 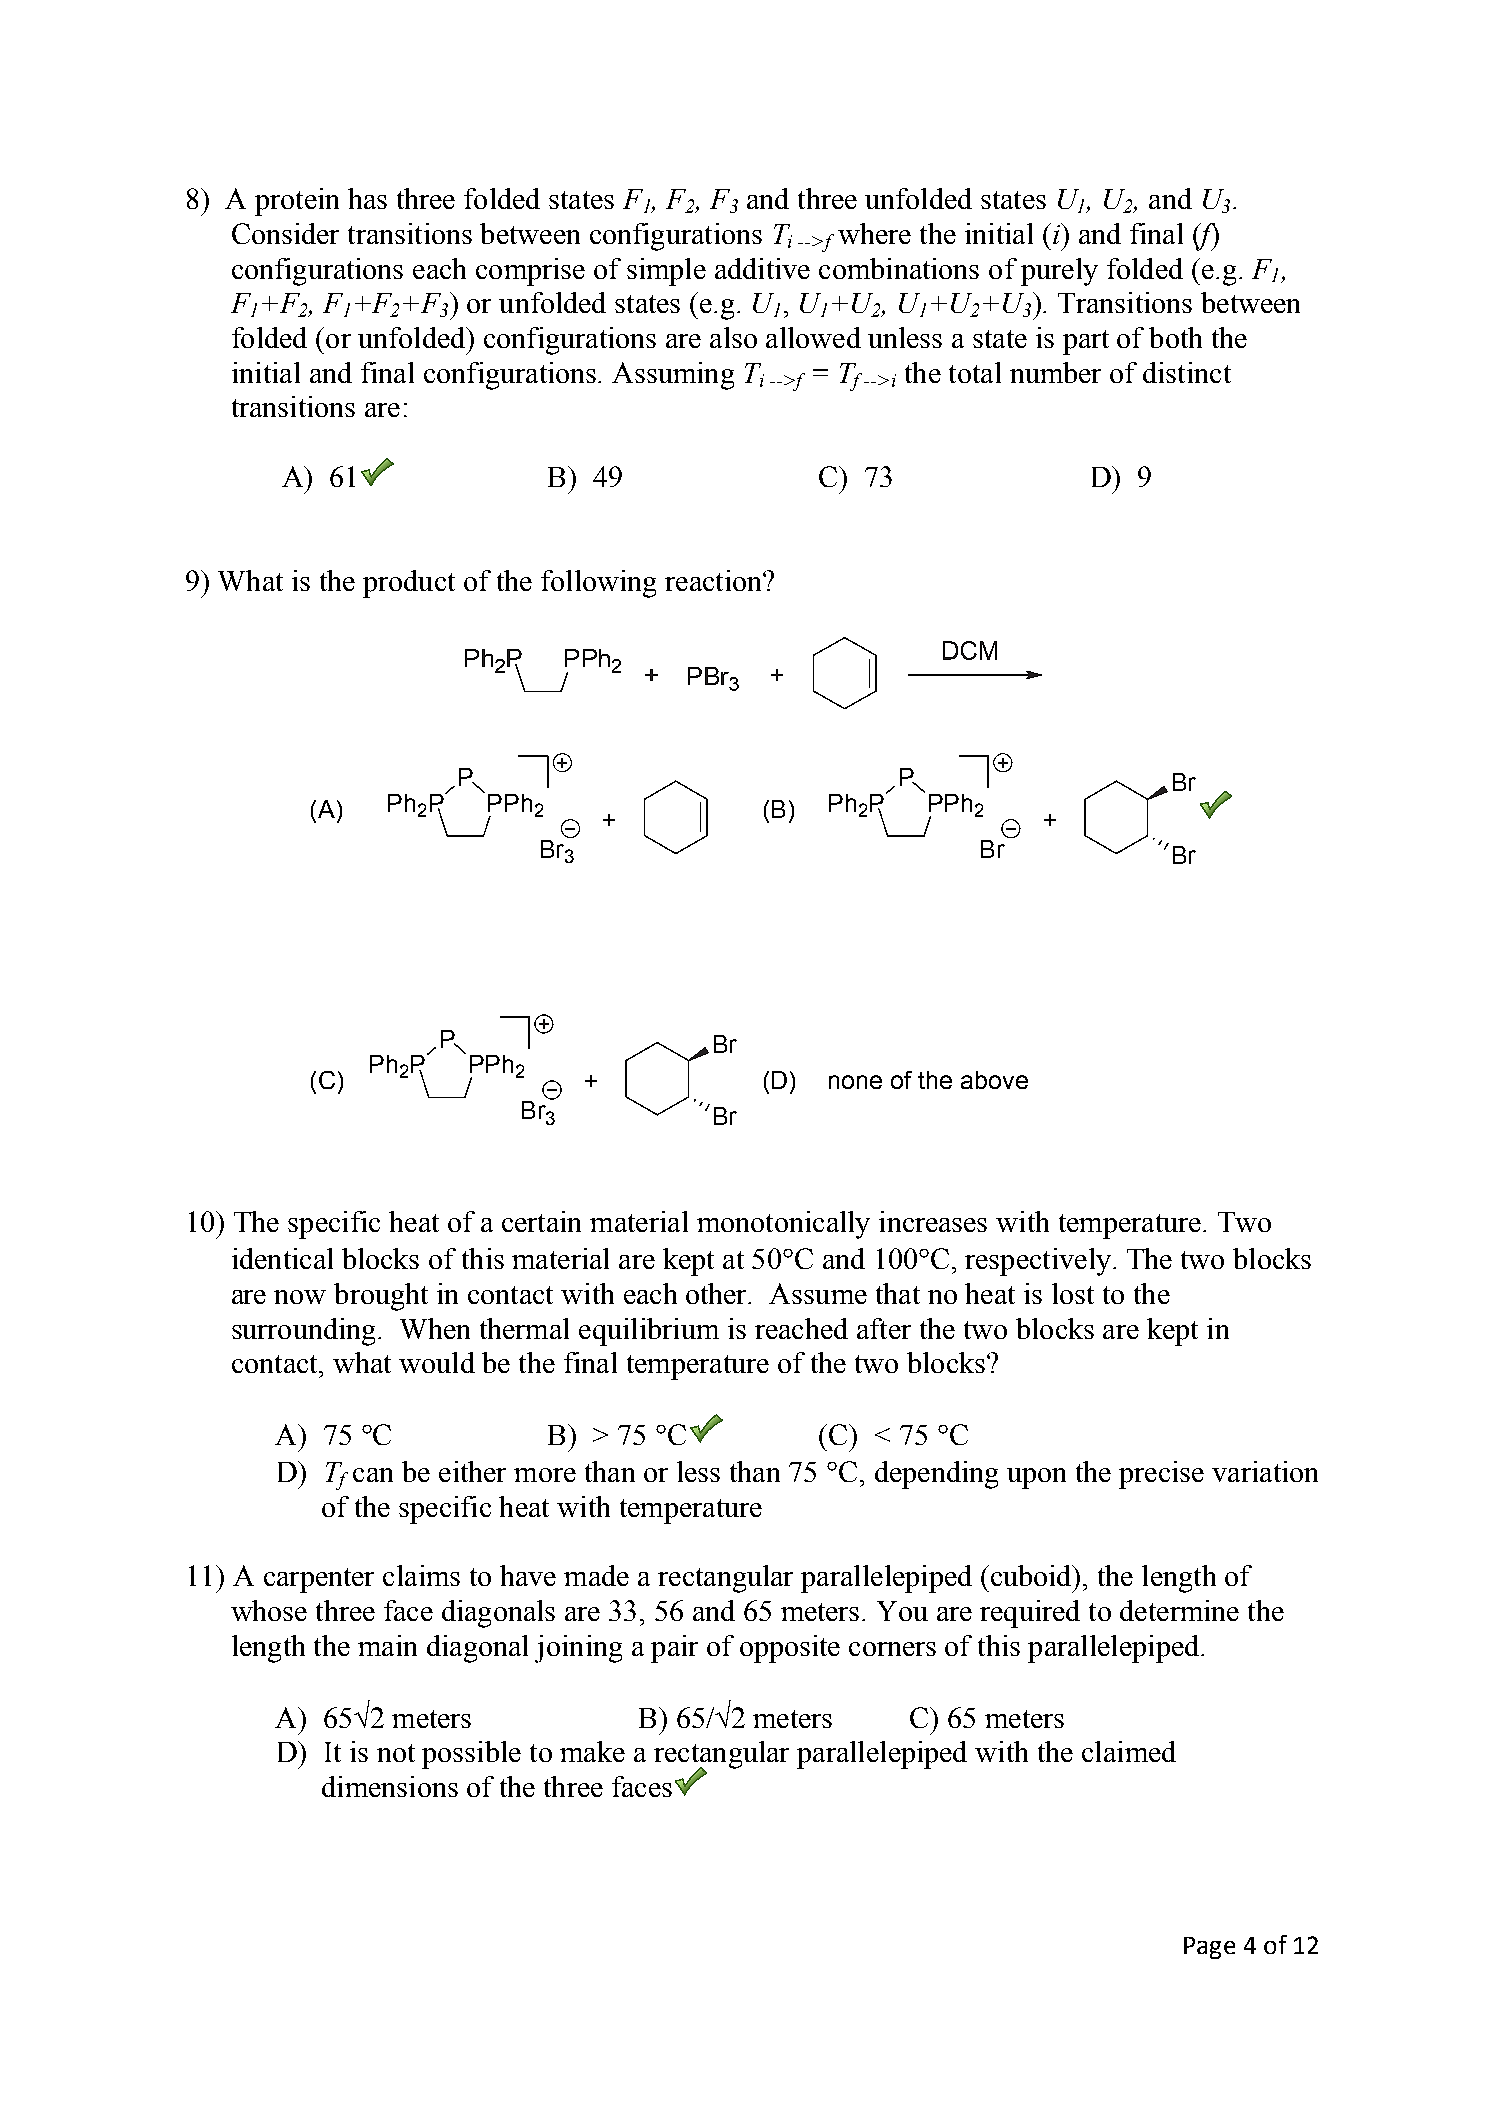 What do you see at coordinates (541, 1221) in the document?
I see `certain` at bounding box center [541, 1221].
